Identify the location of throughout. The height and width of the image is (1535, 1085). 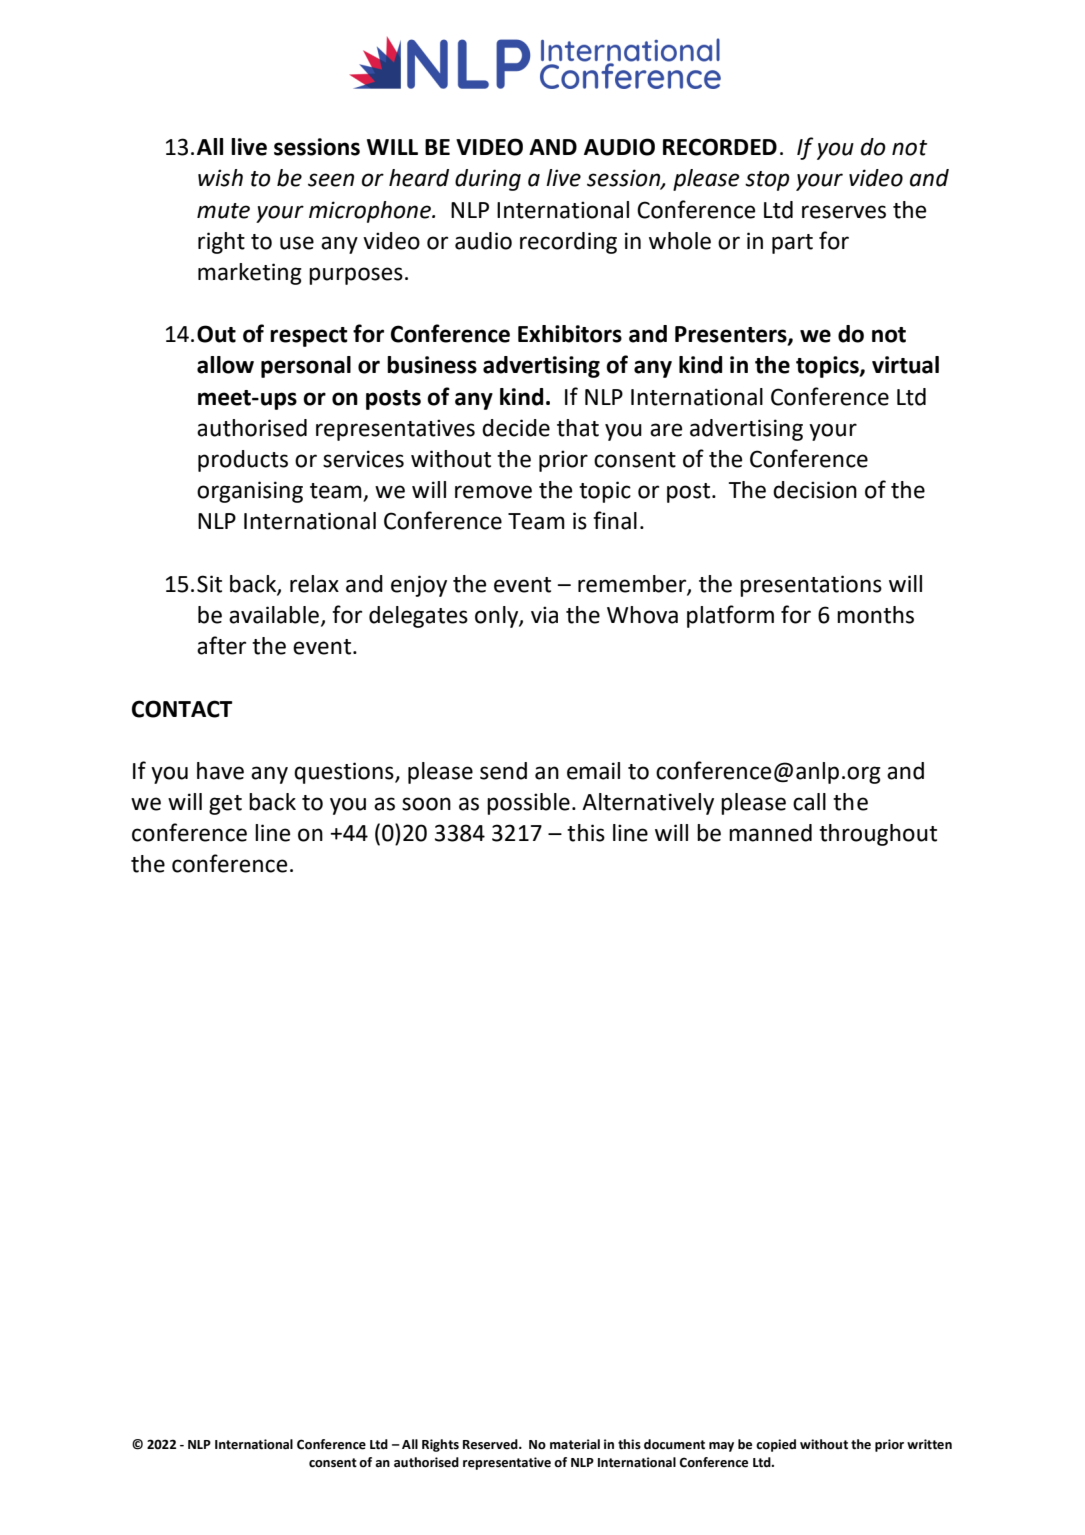
(878, 835).
